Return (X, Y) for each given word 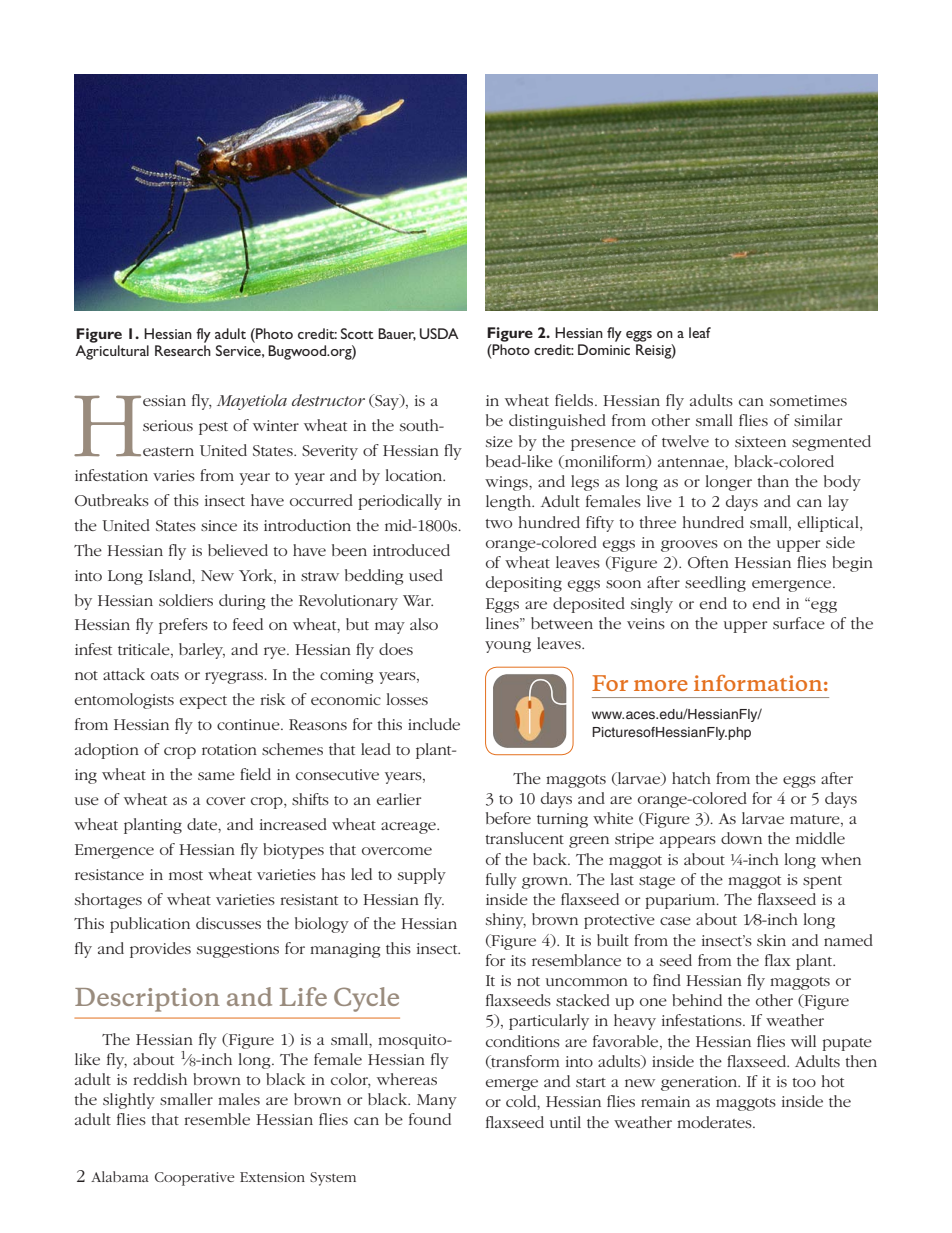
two (498, 523)
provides (160, 950)
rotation (229, 749)
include (434, 724)
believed (238, 550)
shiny (506, 921)
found (430, 1119)
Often (708, 562)
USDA (439, 333)
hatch (691, 778)
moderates (715, 1122)
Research (183, 350)
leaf (700, 332)
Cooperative (195, 1179)
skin (771, 940)
